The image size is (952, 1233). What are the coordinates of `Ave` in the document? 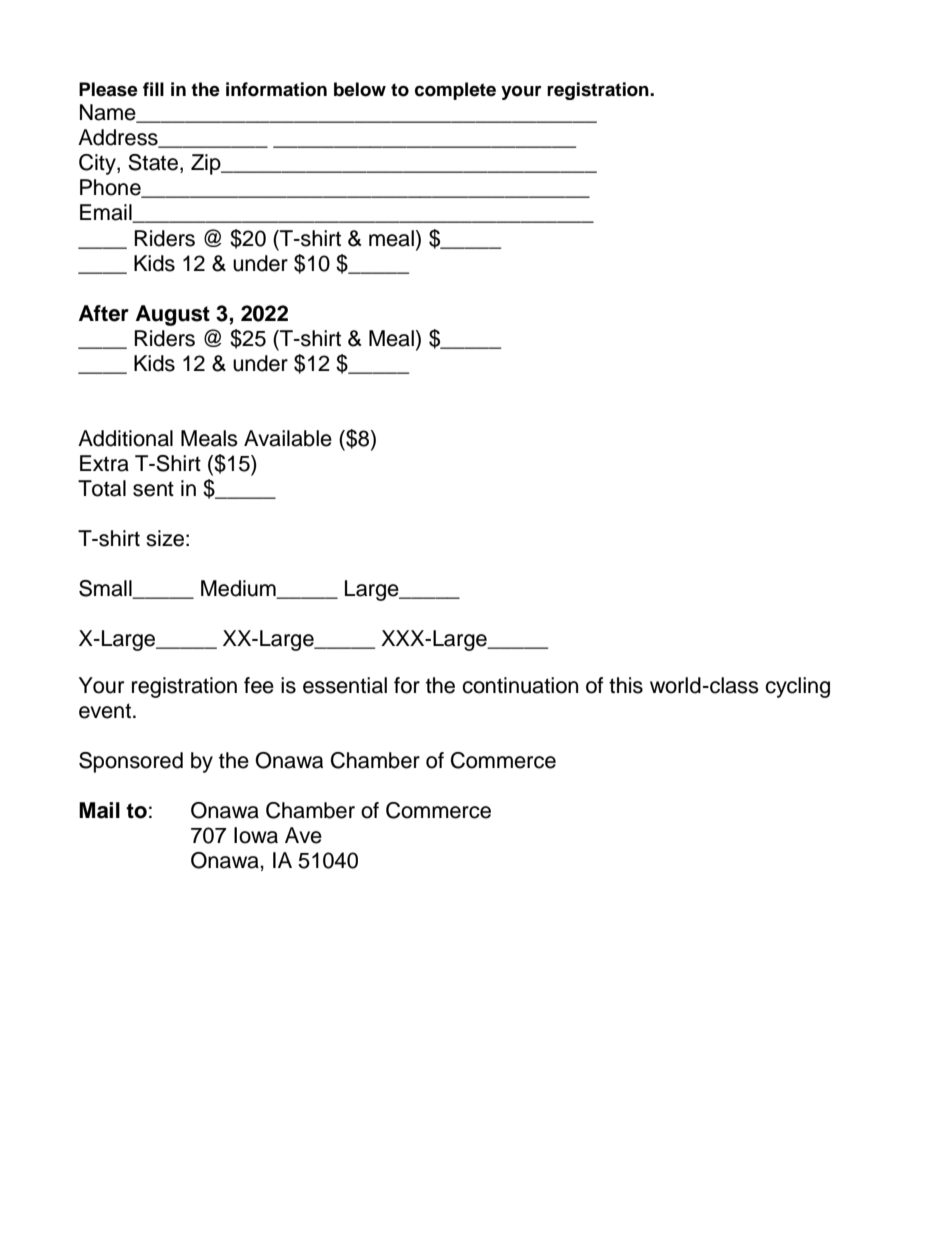 It's located at (303, 835).
